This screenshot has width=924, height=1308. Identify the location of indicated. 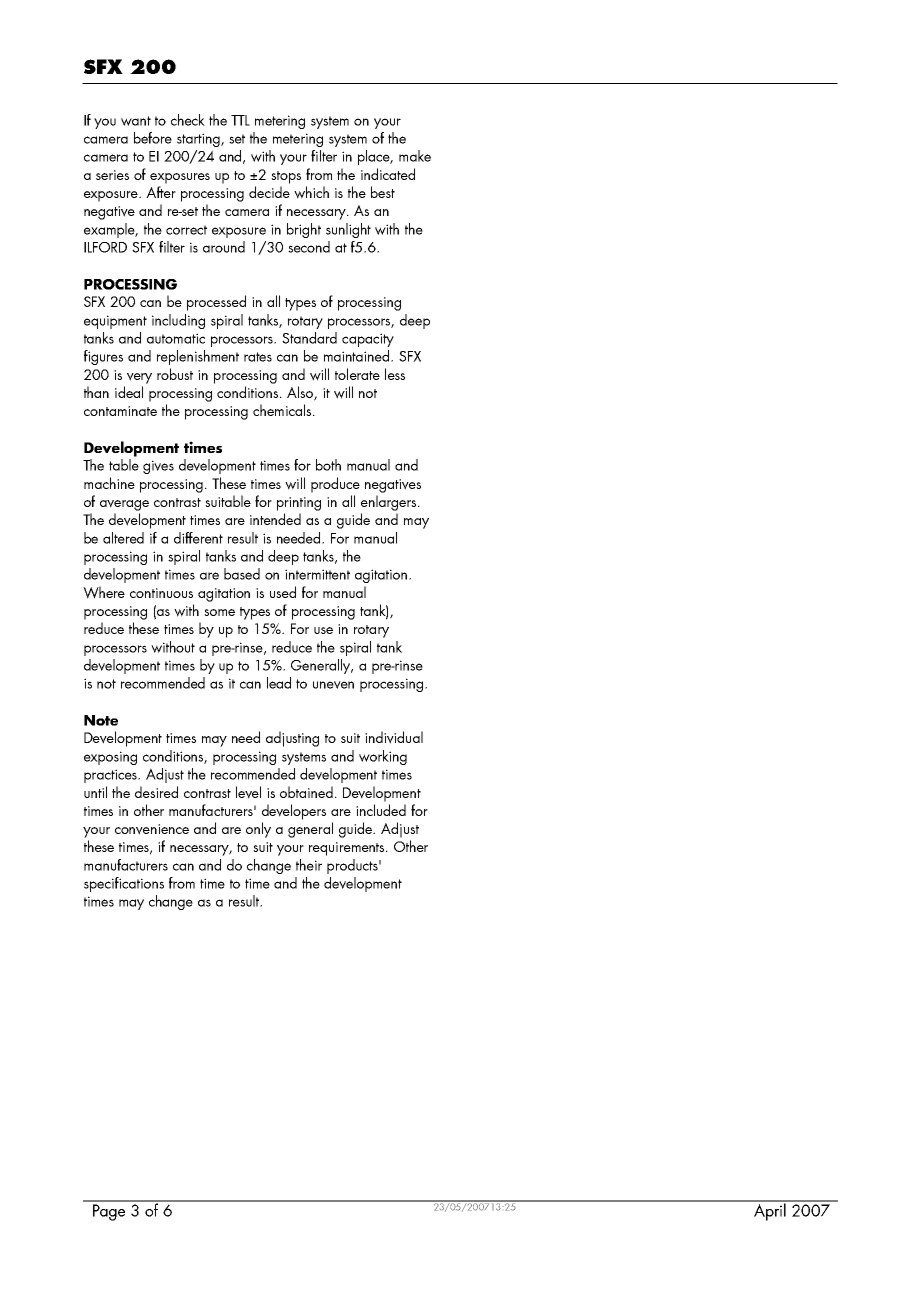
(388, 174).
